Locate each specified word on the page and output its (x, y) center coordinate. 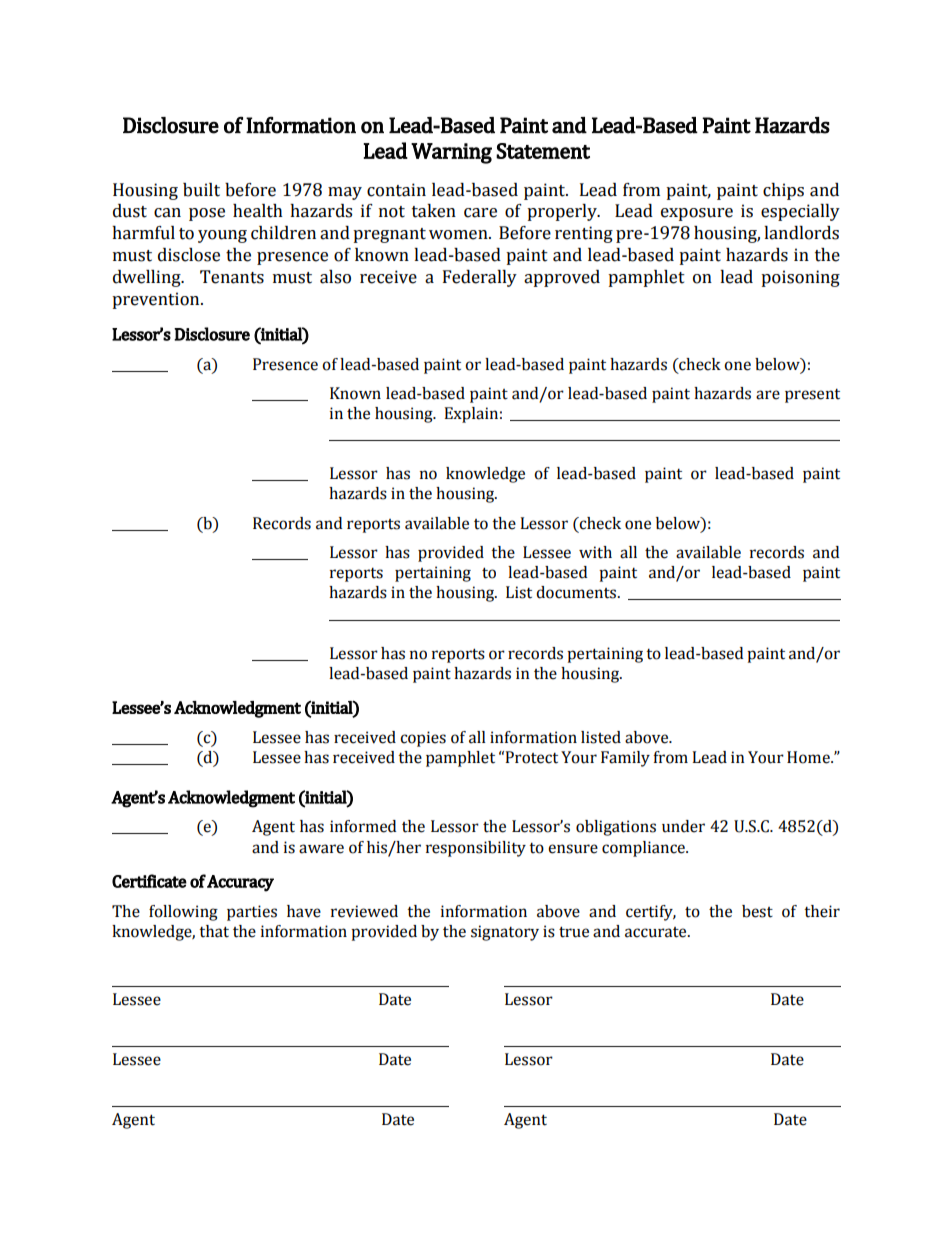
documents (577, 592)
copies (423, 739)
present (812, 396)
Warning (451, 153)
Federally (480, 278)
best (757, 911)
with (595, 552)
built (201, 190)
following (183, 913)
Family (625, 759)
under (683, 826)
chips (783, 191)
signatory (505, 933)
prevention (157, 300)
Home (809, 757)
